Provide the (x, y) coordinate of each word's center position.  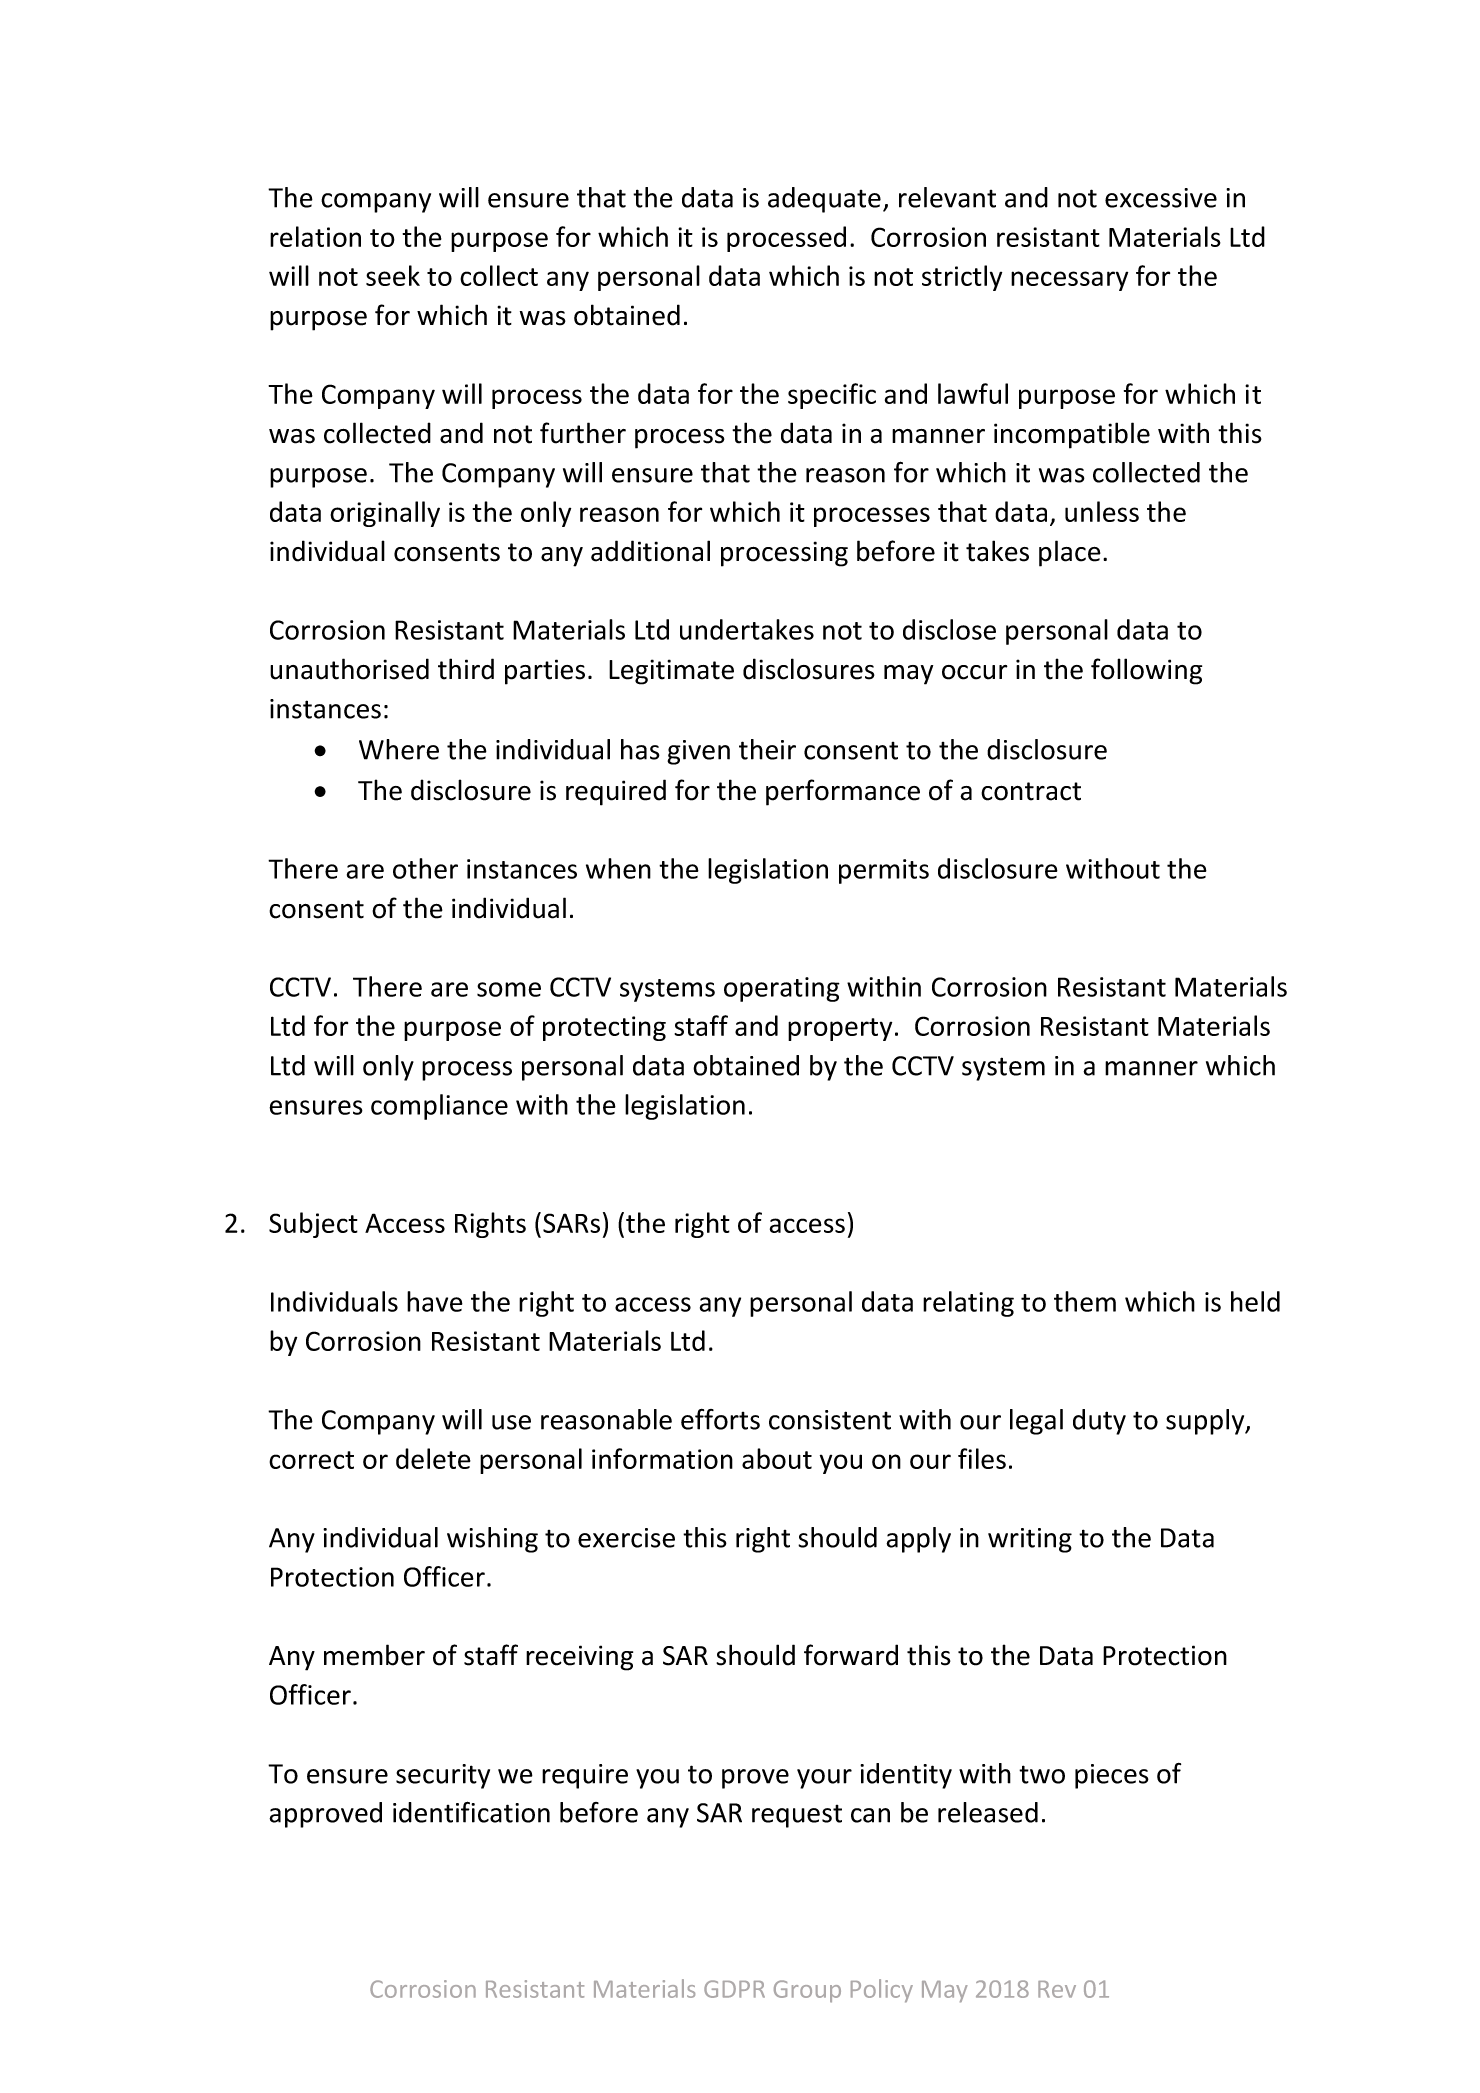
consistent (830, 1420)
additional (650, 551)
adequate (824, 200)
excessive (1161, 198)
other (425, 868)
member (374, 1655)
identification (471, 1812)
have (435, 1301)
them (1085, 1301)
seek (393, 275)
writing (1030, 1540)
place (1070, 553)
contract (1031, 791)
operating (782, 989)
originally (385, 514)
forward (851, 1655)
